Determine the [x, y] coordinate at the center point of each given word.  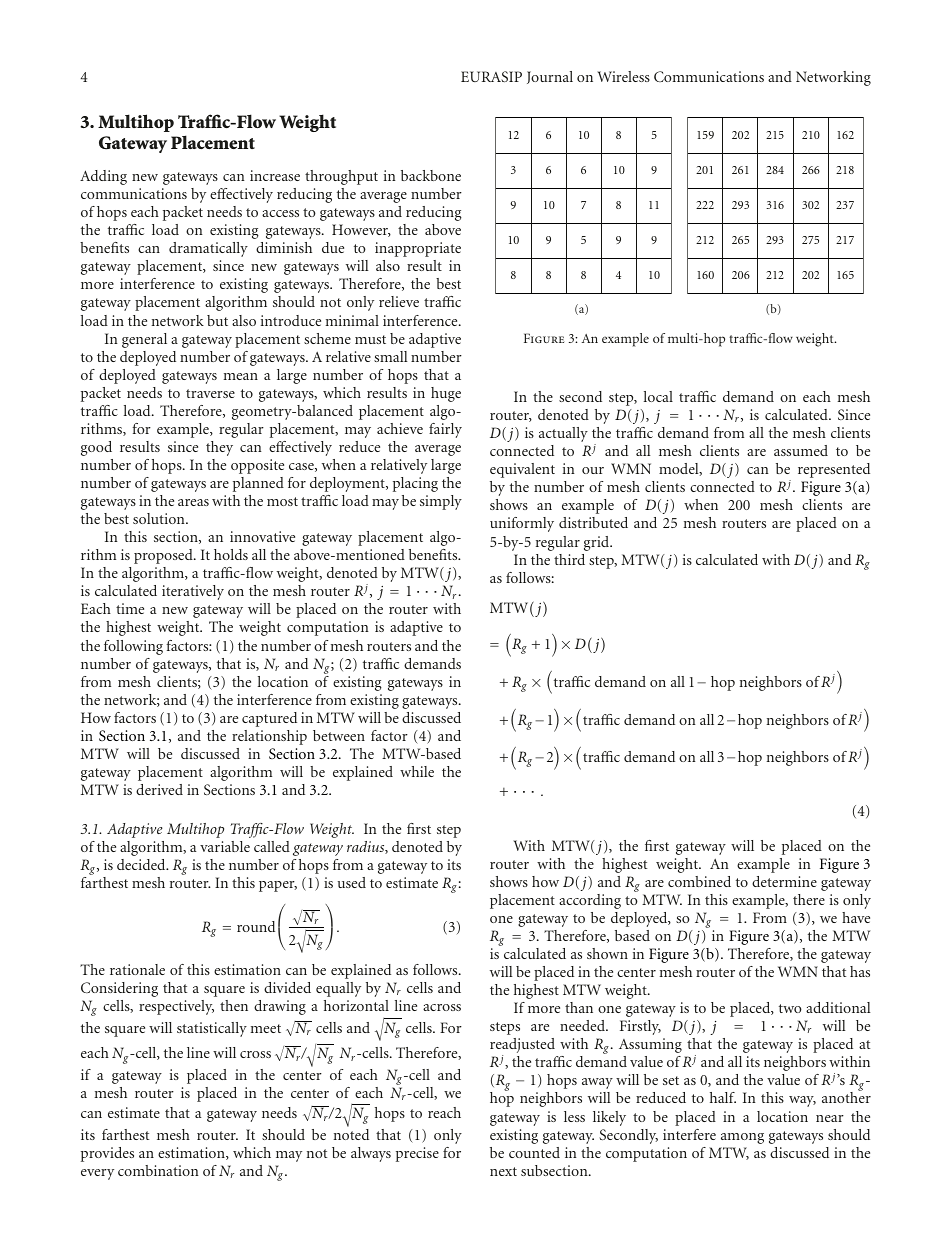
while [417, 771]
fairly [445, 430]
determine [784, 881]
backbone [431, 175]
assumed [801, 450]
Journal [550, 77]
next [503, 1171]
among [742, 1138]
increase [275, 175]
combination [158, 1170]
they [219, 448]
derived [159, 789]
